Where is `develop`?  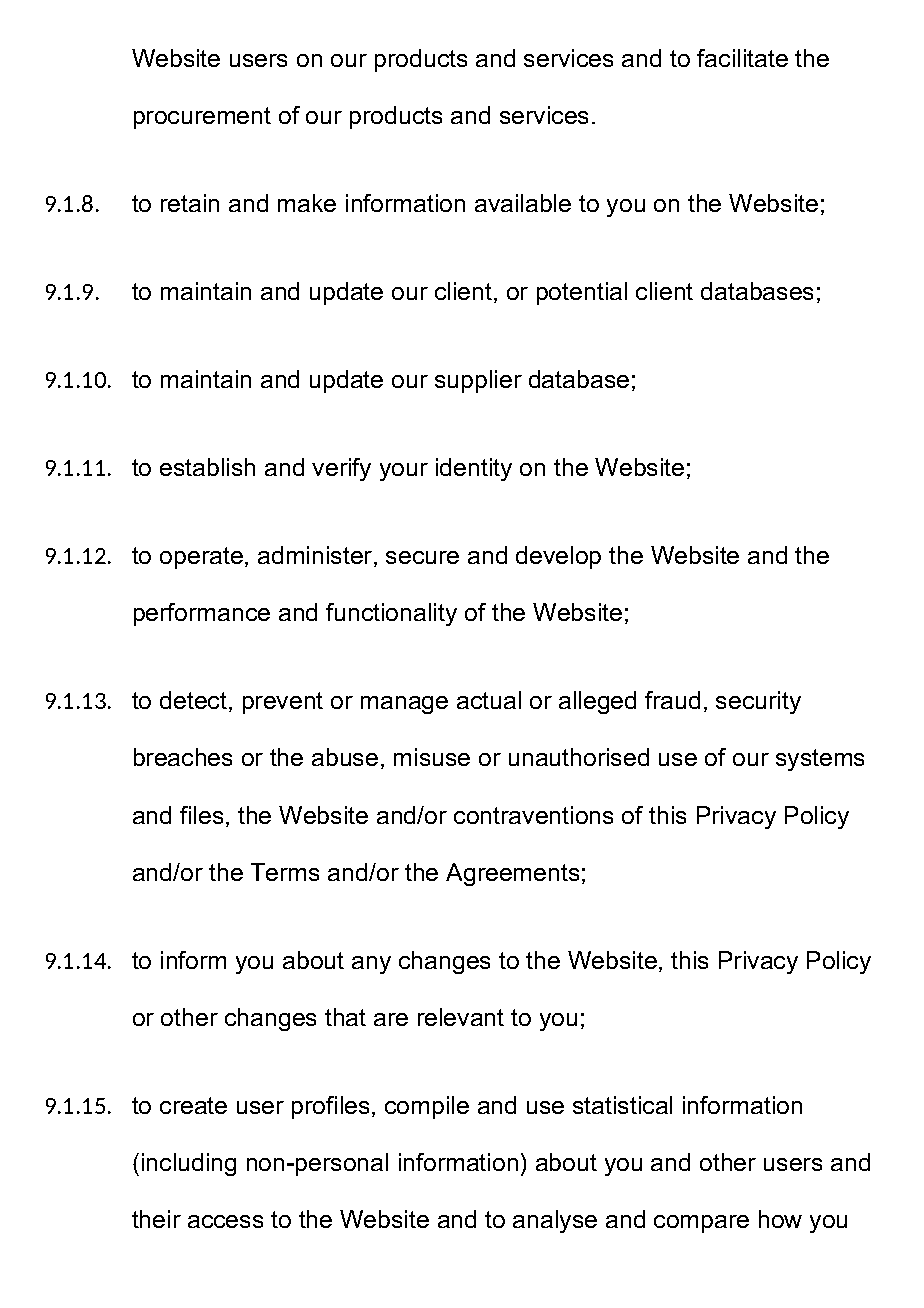 develop is located at coordinates (558, 557).
